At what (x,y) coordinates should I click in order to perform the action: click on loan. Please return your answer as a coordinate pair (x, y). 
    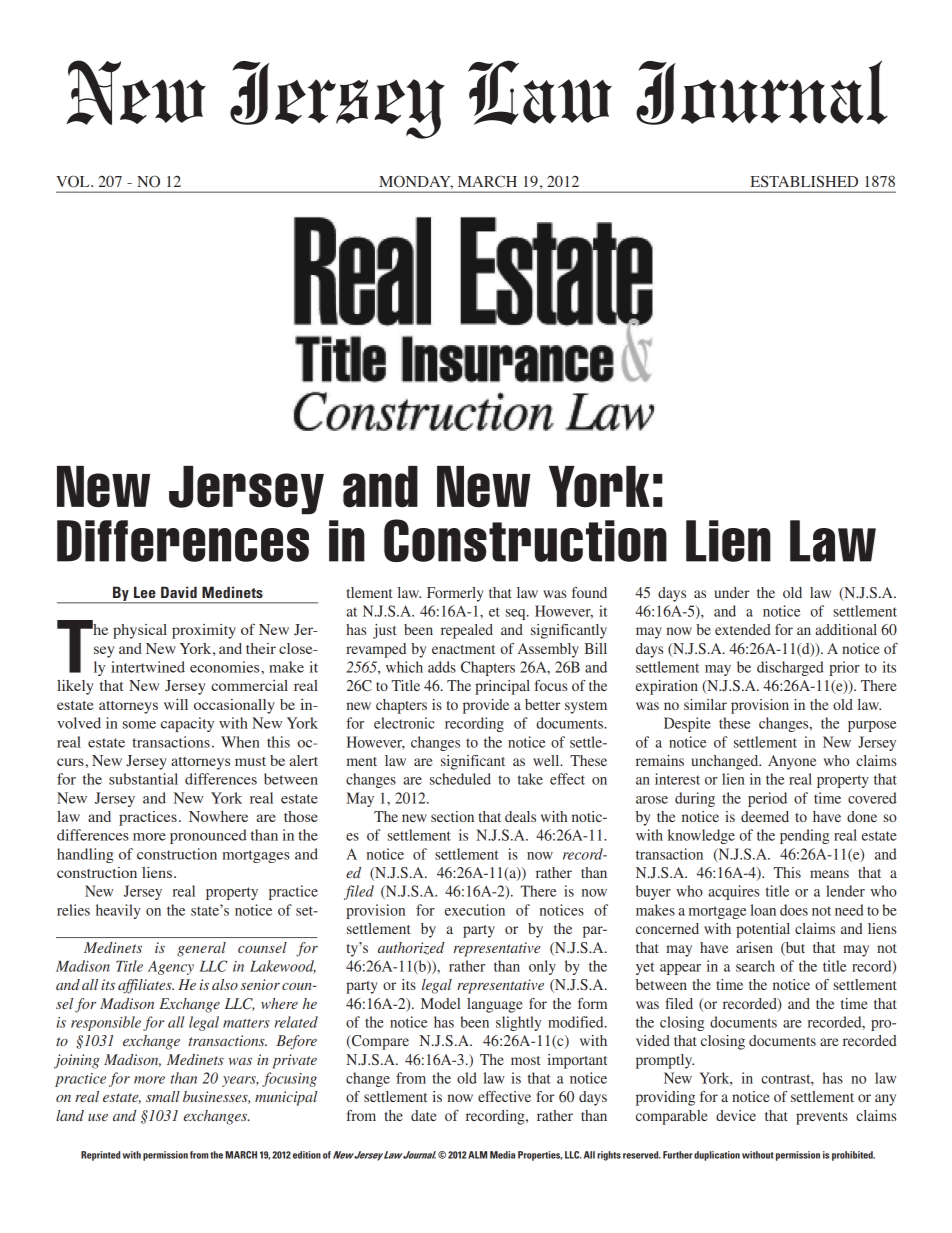
    Looking at the image, I should click on (763, 910).
